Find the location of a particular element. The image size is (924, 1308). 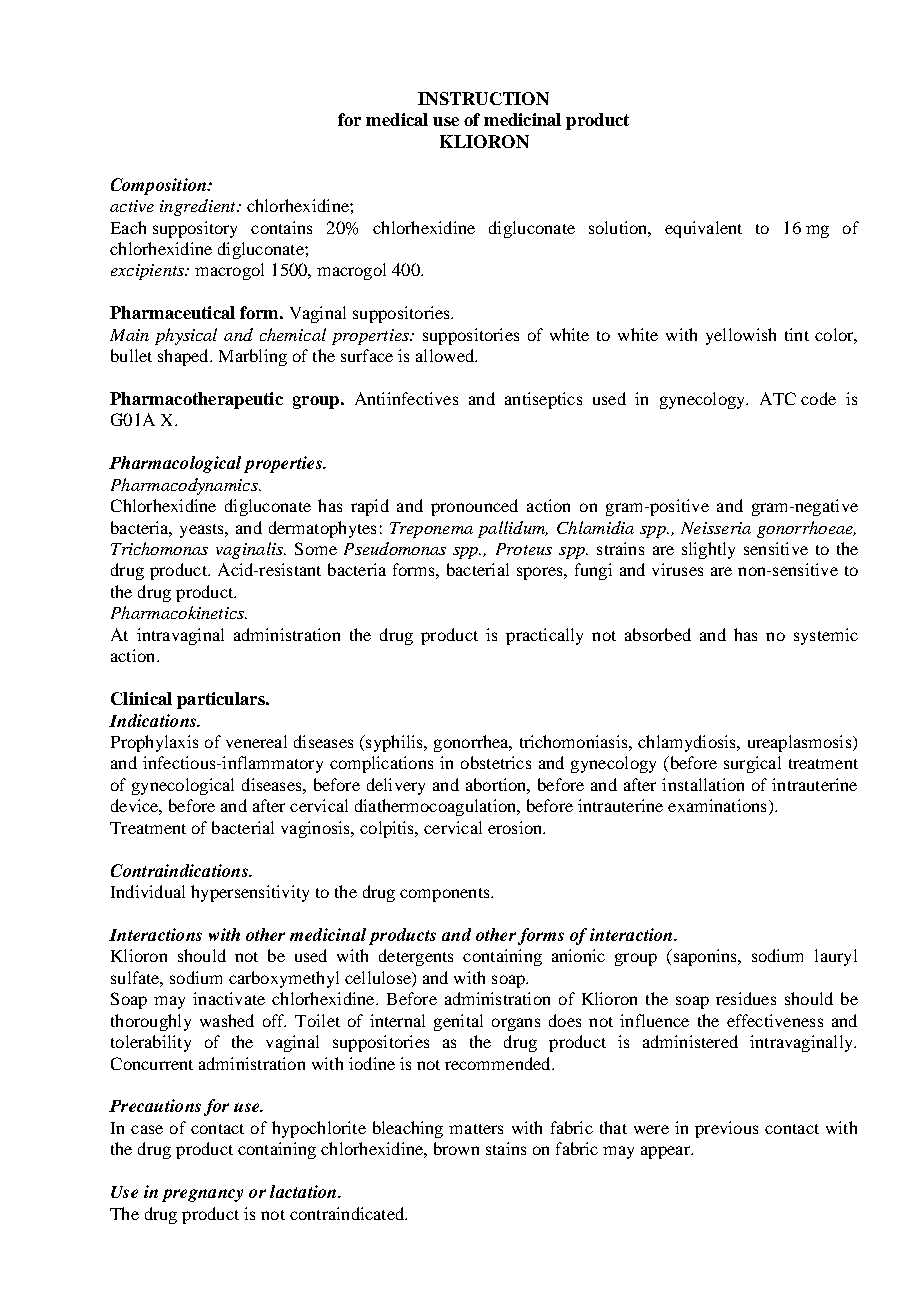

pregnancy is located at coordinates (202, 1195).
